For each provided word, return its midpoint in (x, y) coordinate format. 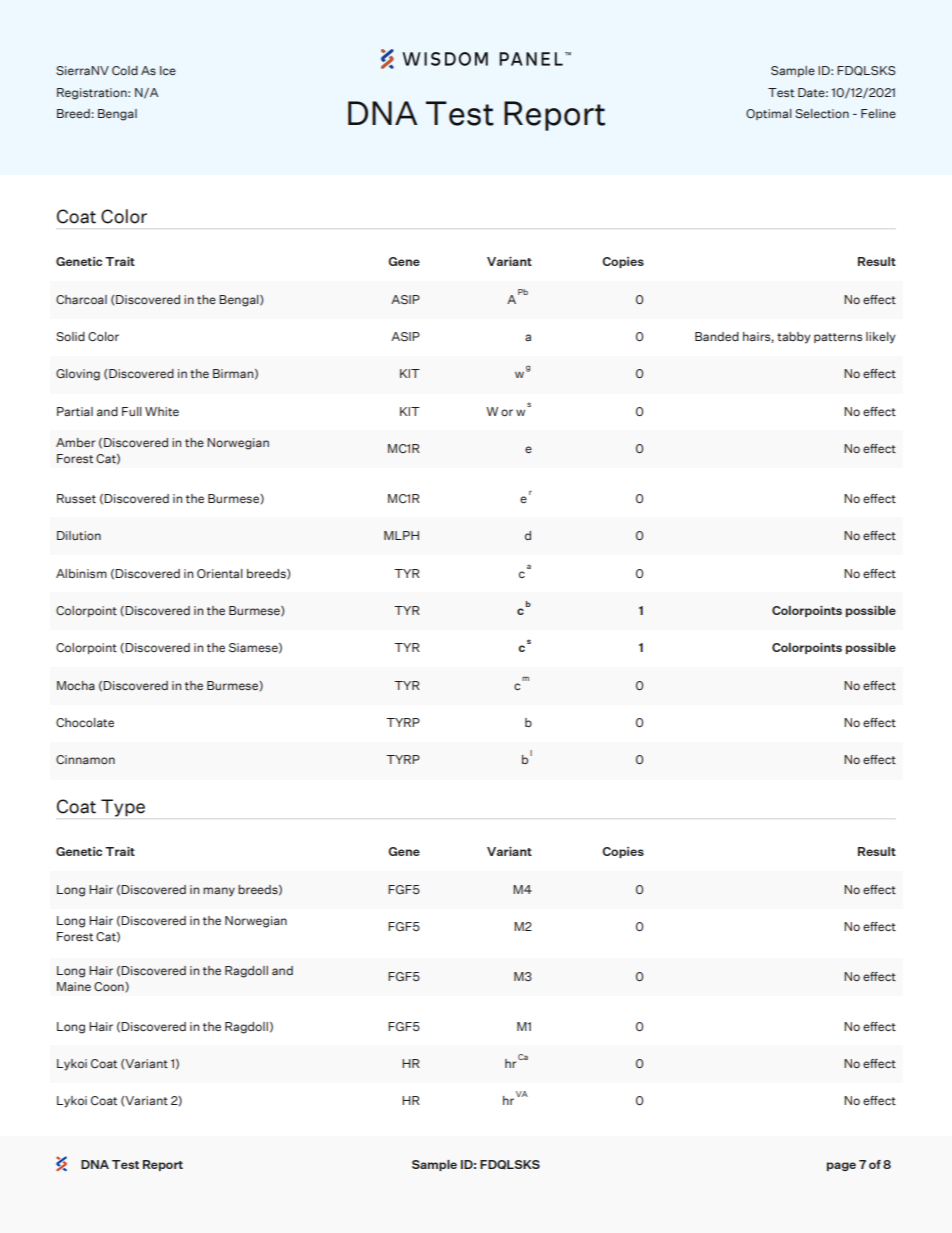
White (162, 411)
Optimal (769, 114)
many (219, 892)
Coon (110, 986)
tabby (794, 338)
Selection (822, 113)
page (841, 1166)
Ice (168, 70)
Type (123, 808)
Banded (717, 336)
